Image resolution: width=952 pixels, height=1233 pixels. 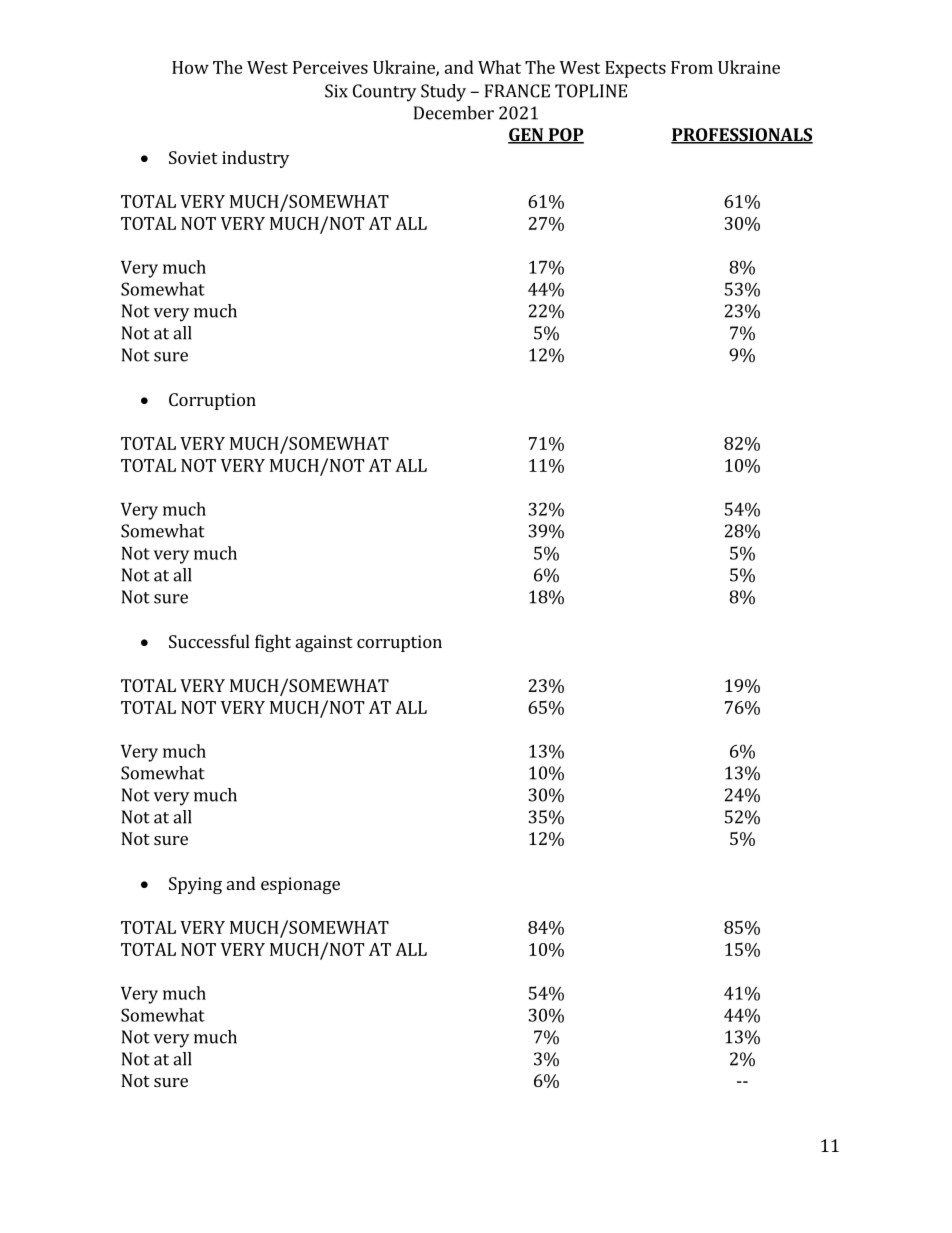 I want to click on PROFESSIONALS, so click(x=742, y=136).
